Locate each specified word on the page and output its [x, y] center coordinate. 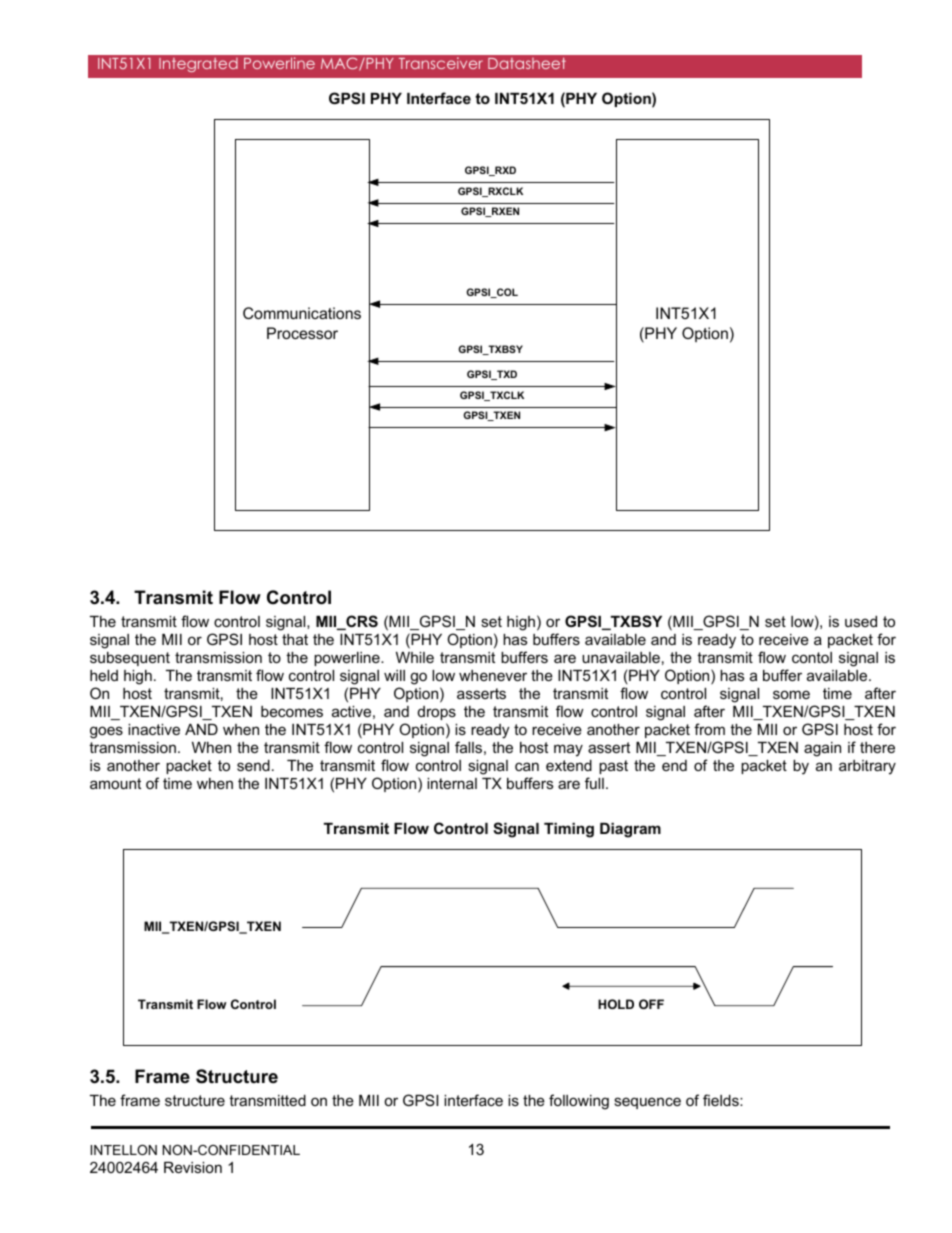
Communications [302, 313]
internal [452, 783]
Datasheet [527, 63]
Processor [302, 333]
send [253, 765]
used [861, 621]
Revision [193, 1167]
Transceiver [441, 63]
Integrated [198, 65]
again [822, 749]
